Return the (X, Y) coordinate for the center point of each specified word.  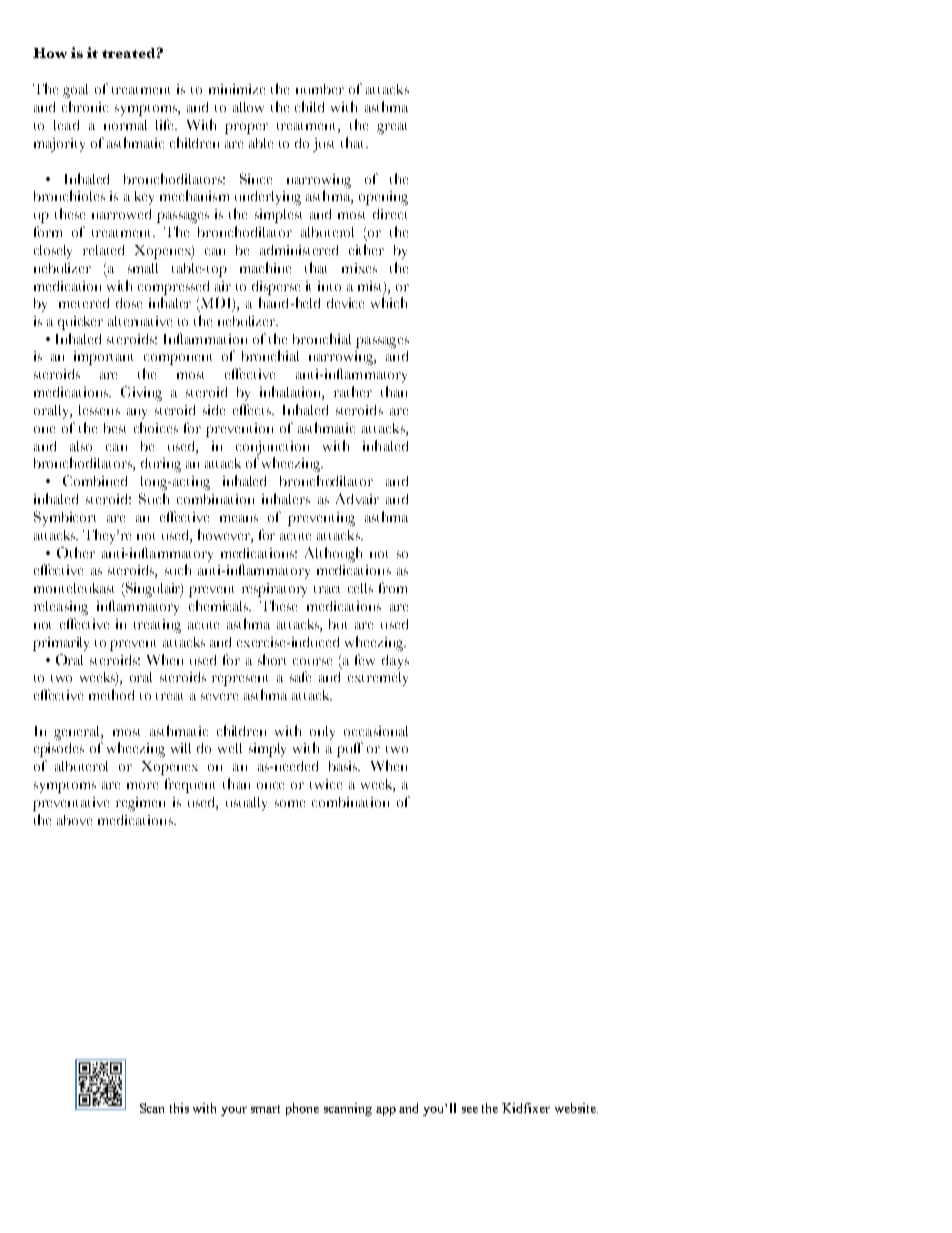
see (470, 1110)
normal (125, 125)
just (323, 145)
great (392, 128)
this (179, 1108)
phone (302, 1109)
